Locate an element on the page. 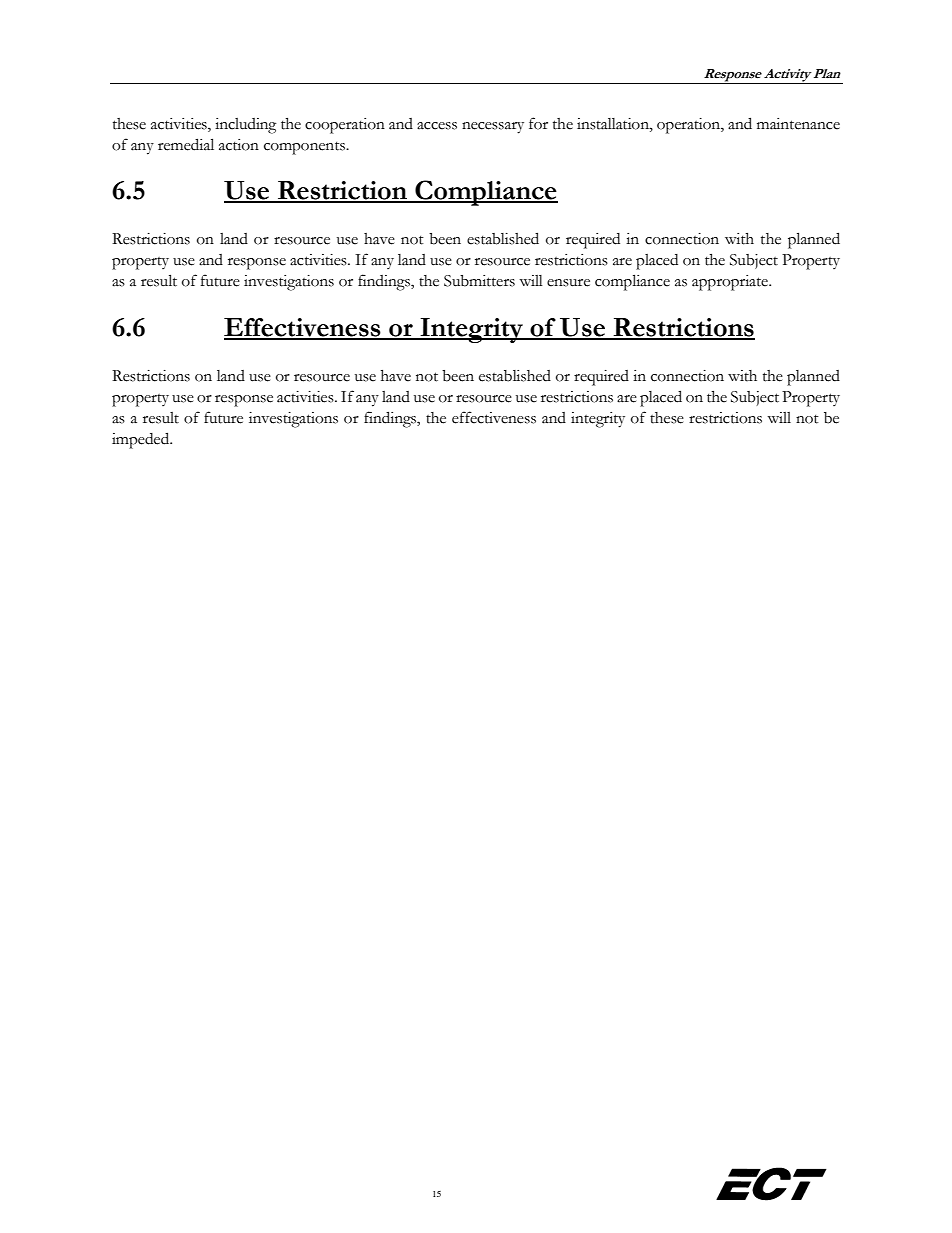  maintenance is located at coordinates (798, 124).
